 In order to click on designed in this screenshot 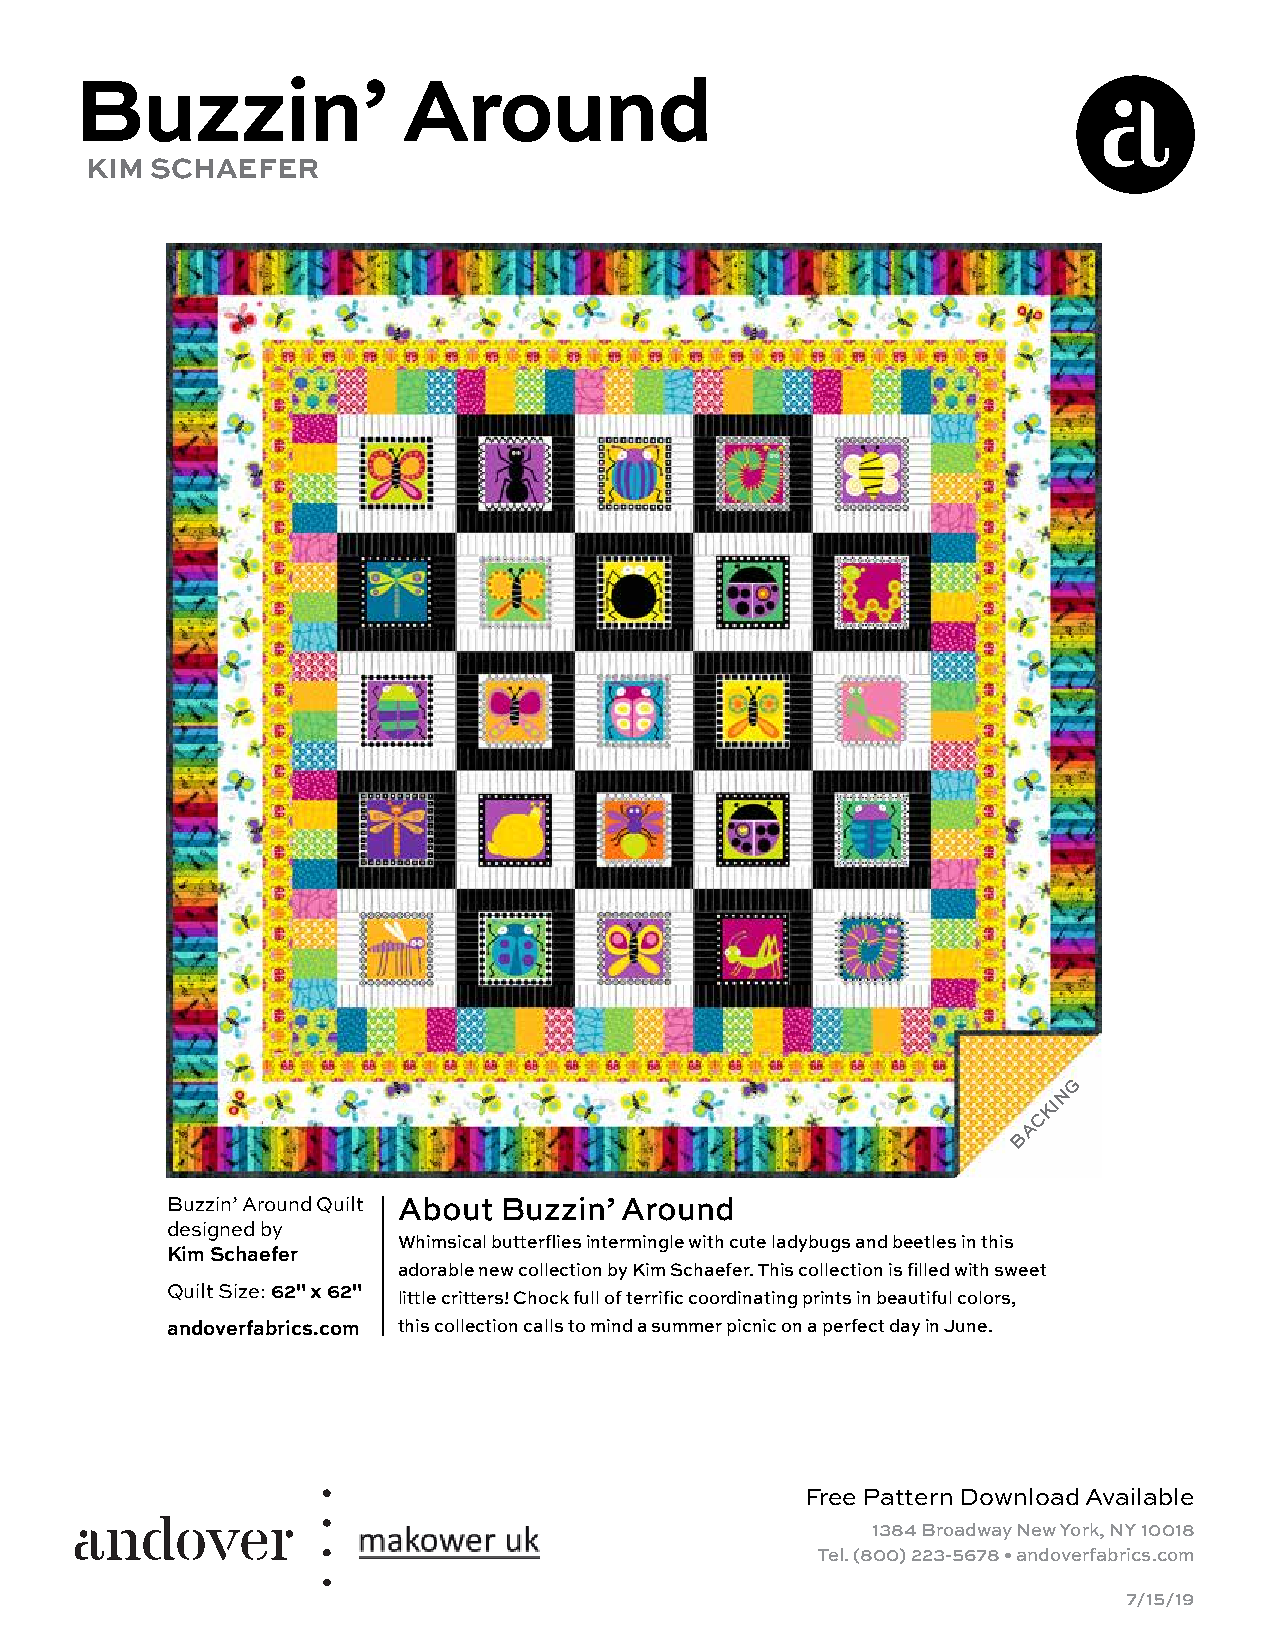, I will do `click(211, 1231)`.
